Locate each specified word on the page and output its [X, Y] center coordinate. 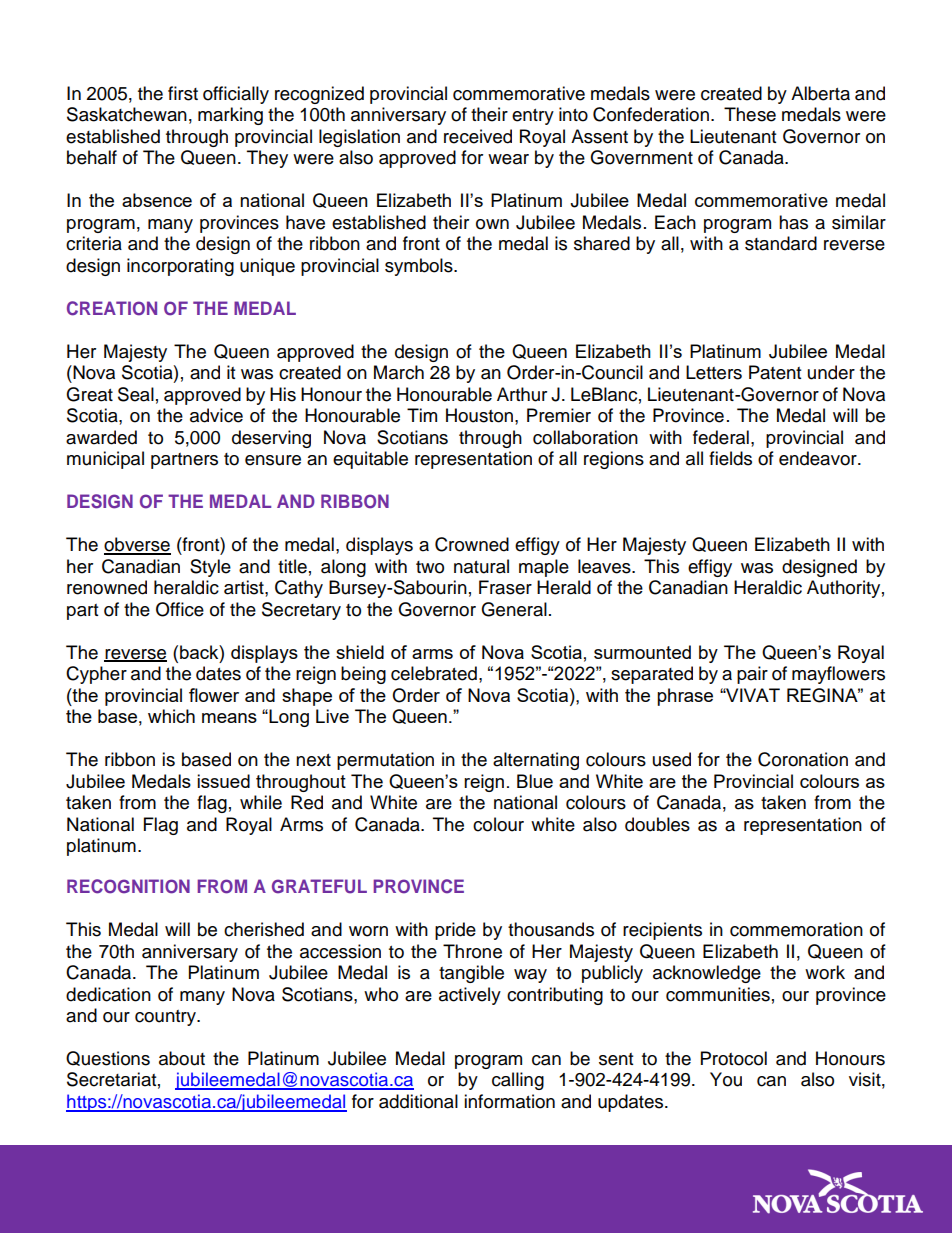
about [182, 1058]
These [750, 114]
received [478, 136]
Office [180, 609]
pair [752, 675]
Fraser [505, 587]
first [183, 93]
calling [518, 1081]
